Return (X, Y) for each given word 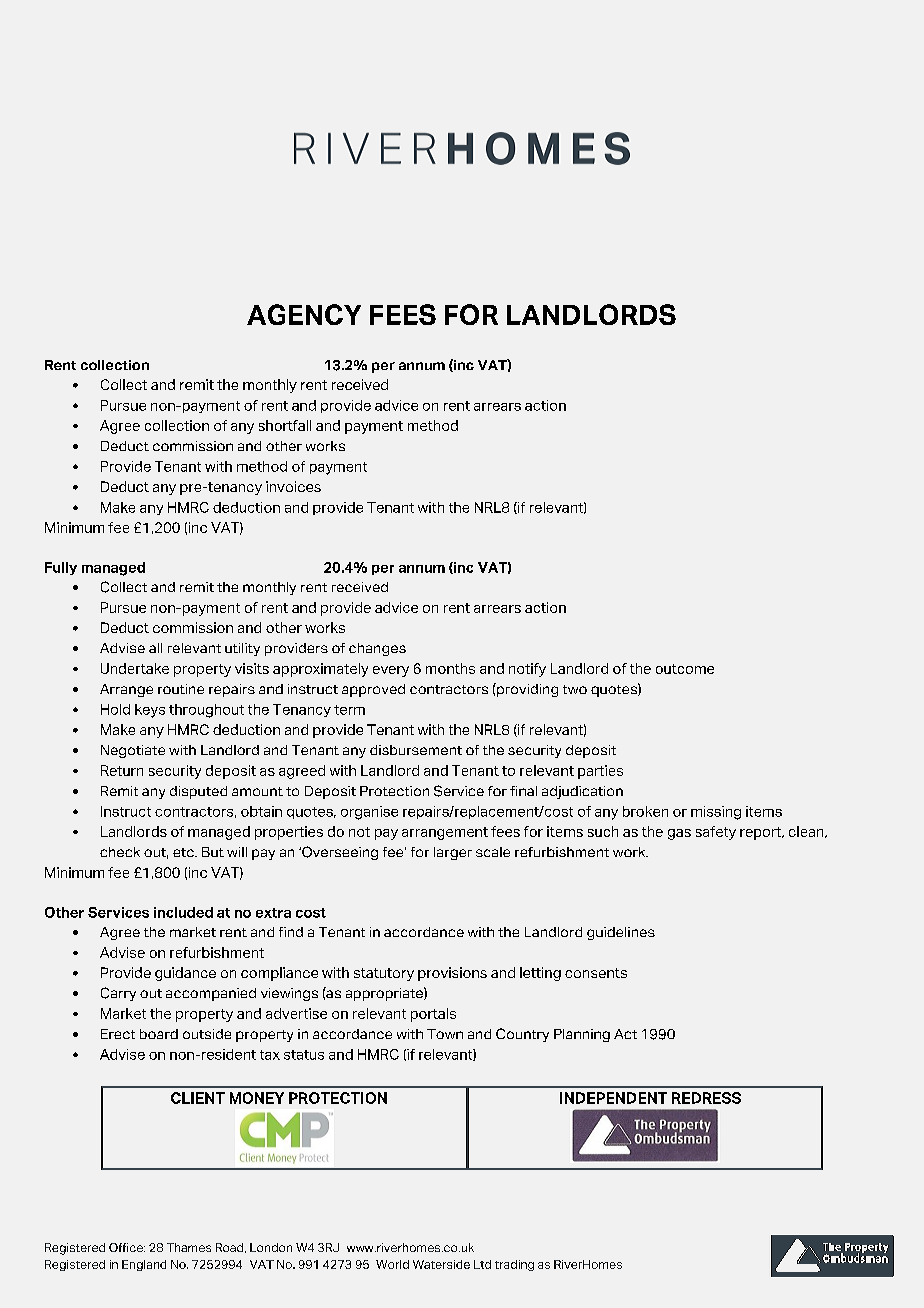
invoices (293, 486)
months (450, 668)
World (392, 1264)
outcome (685, 669)
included (183, 912)
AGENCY (304, 314)
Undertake (135, 668)
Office (127, 1247)
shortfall (285, 425)
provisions (452, 974)
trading (514, 1265)
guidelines (621, 933)
